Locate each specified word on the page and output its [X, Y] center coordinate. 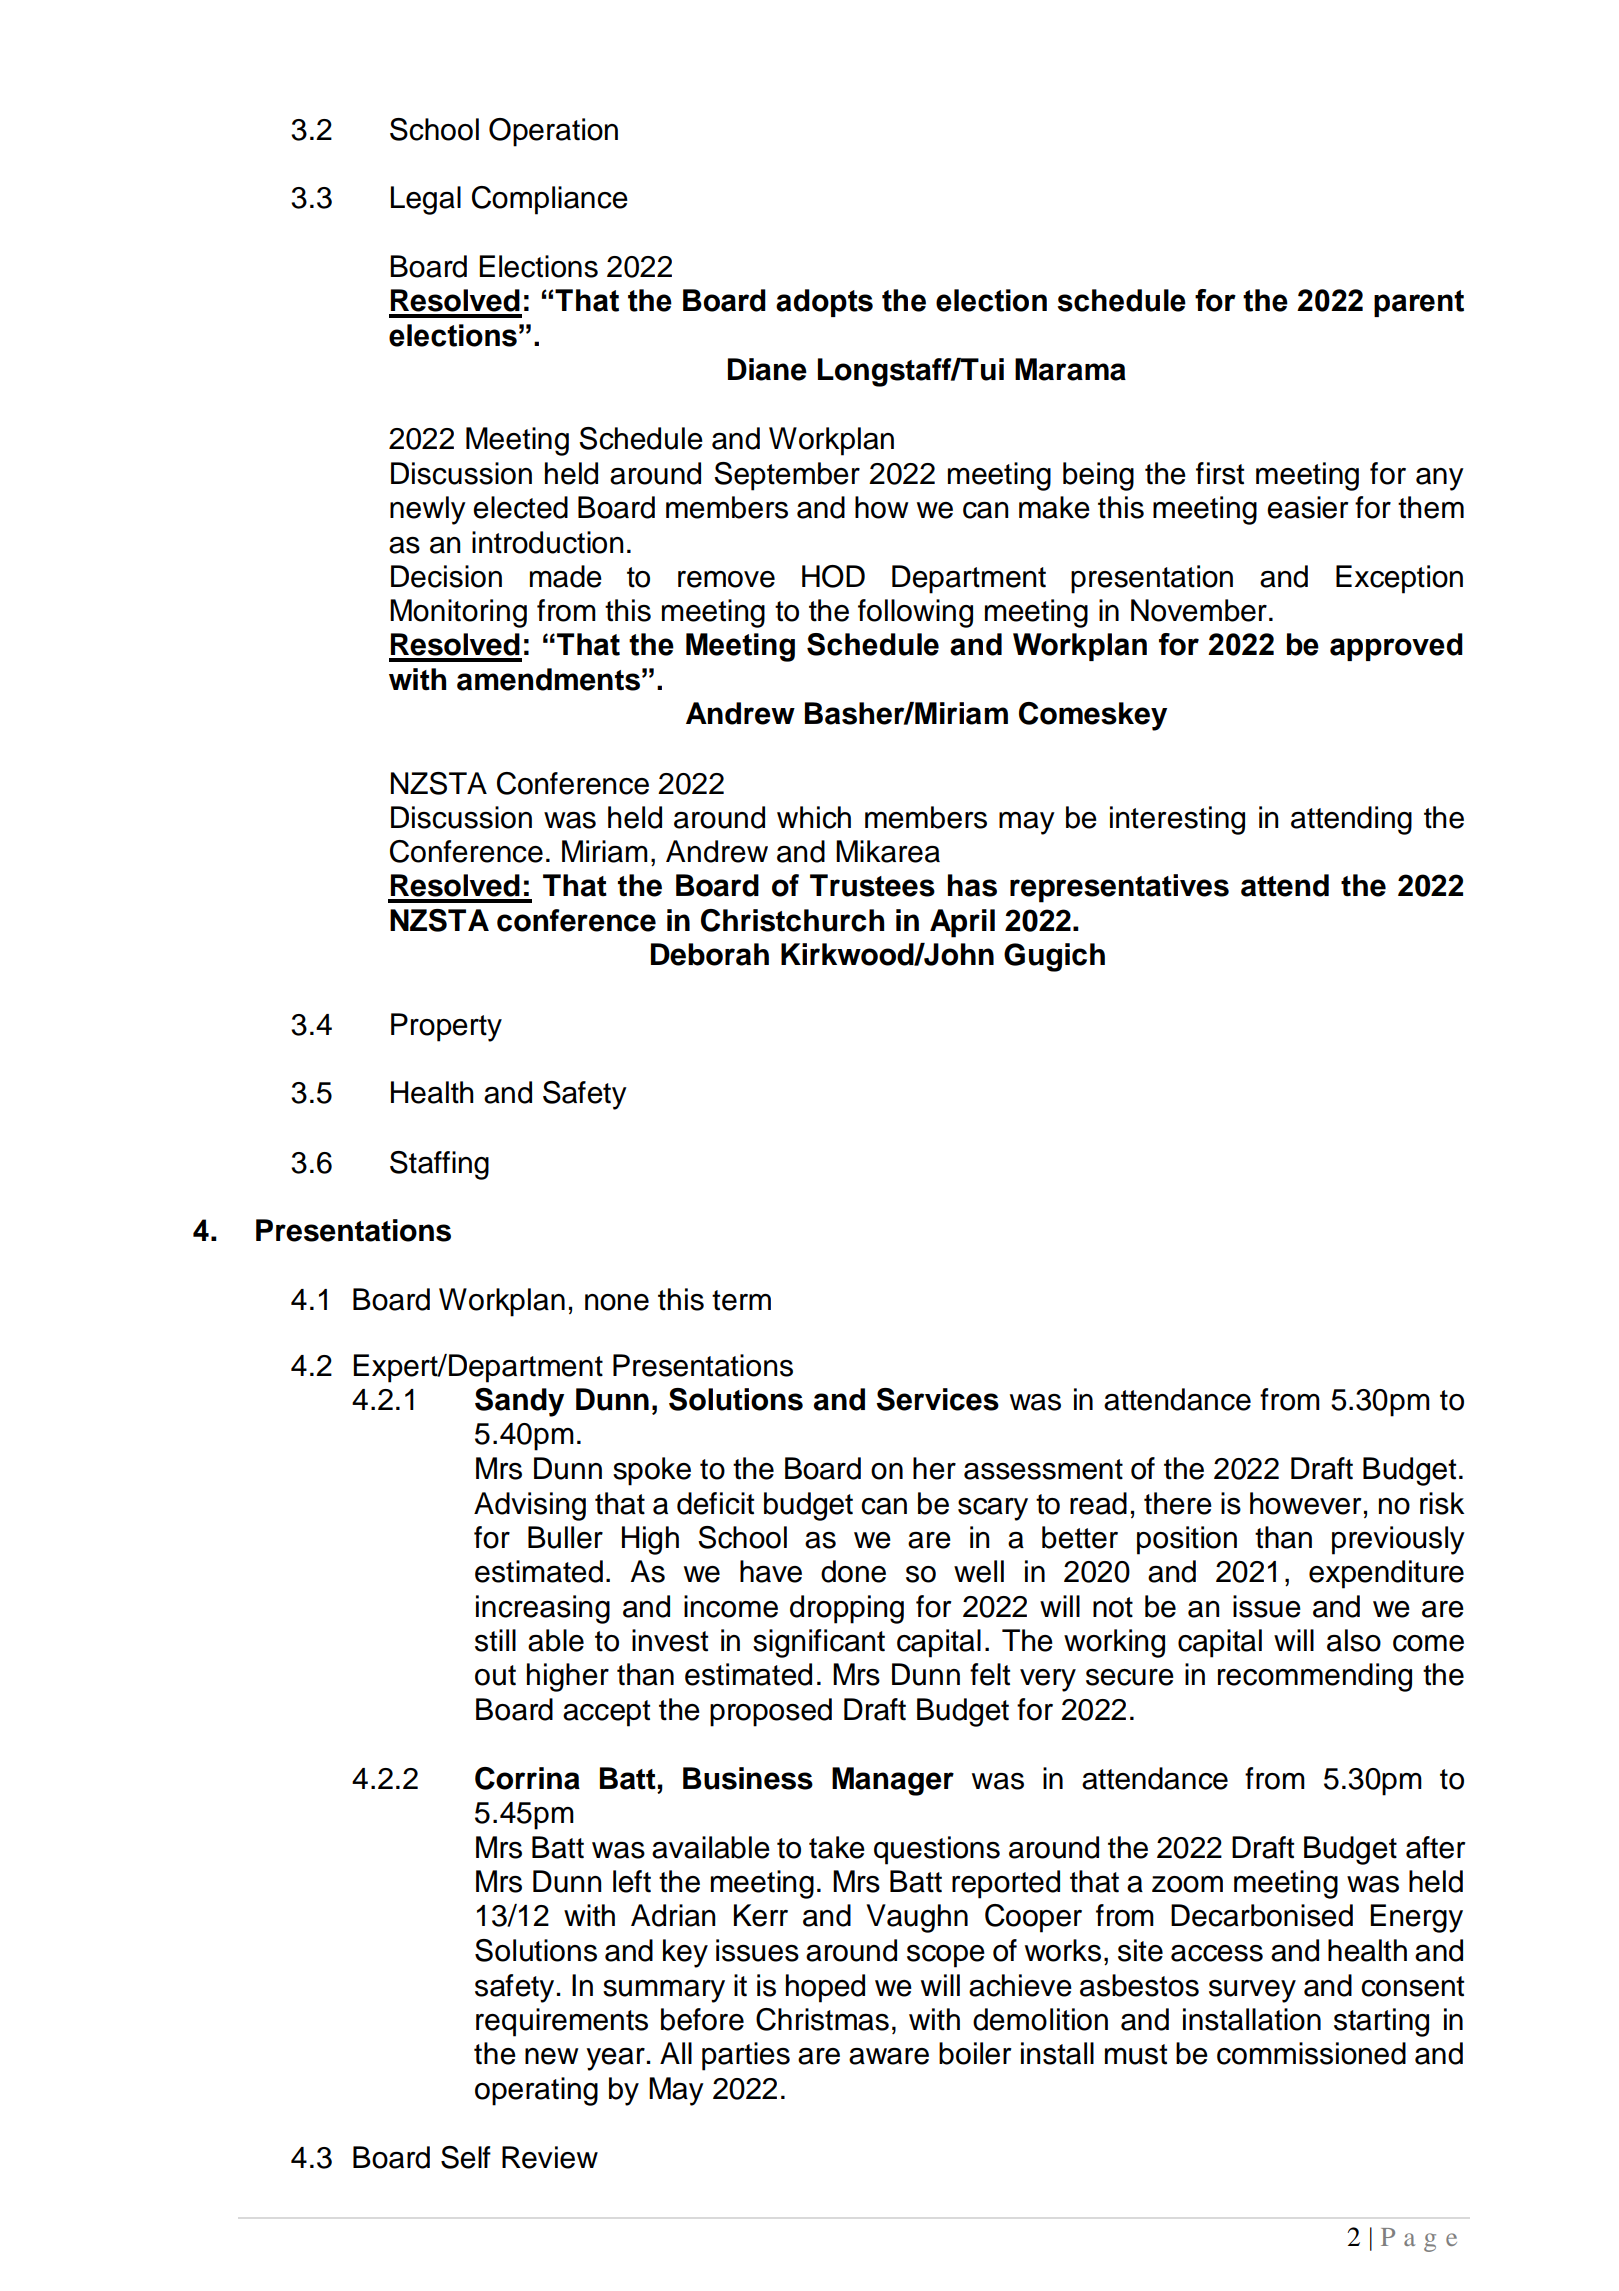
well [979, 1571]
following [915, 613]
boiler [975, 2053]
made [566, 576]
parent [1419, 303]
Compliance [550, 200]
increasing [543, 1609]
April [962, 923]
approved [1396, 647]
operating [536, 2091]
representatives [1119, 888]
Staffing [439, 1165]
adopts [824, 303]
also [1354, 1640]
